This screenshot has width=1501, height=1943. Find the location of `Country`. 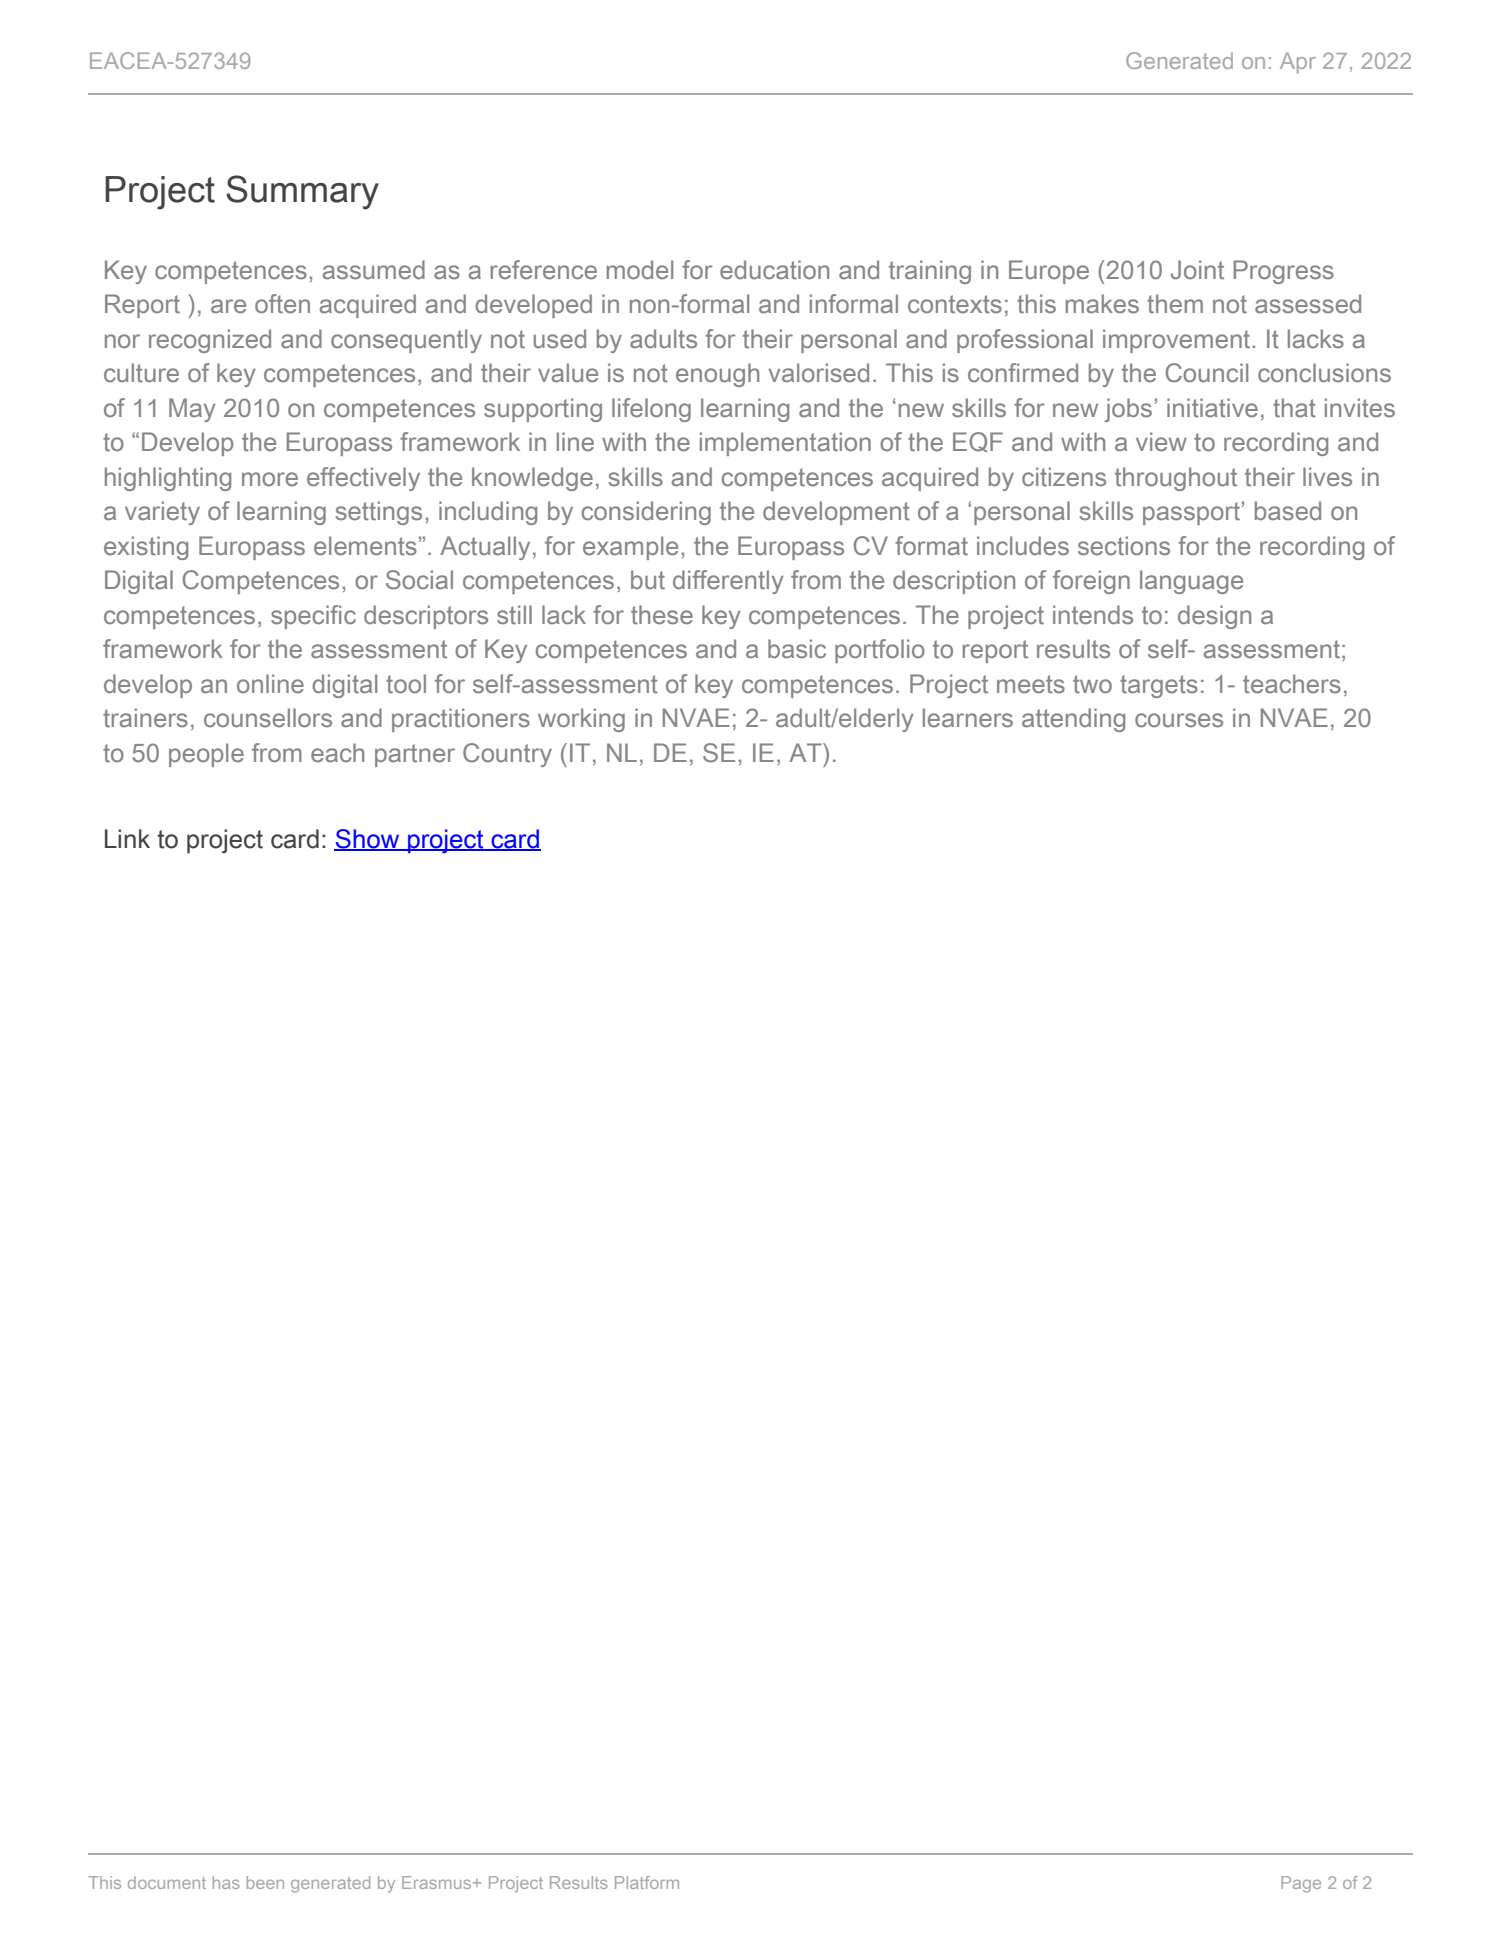

Country is located at coordinates (507, 755).
